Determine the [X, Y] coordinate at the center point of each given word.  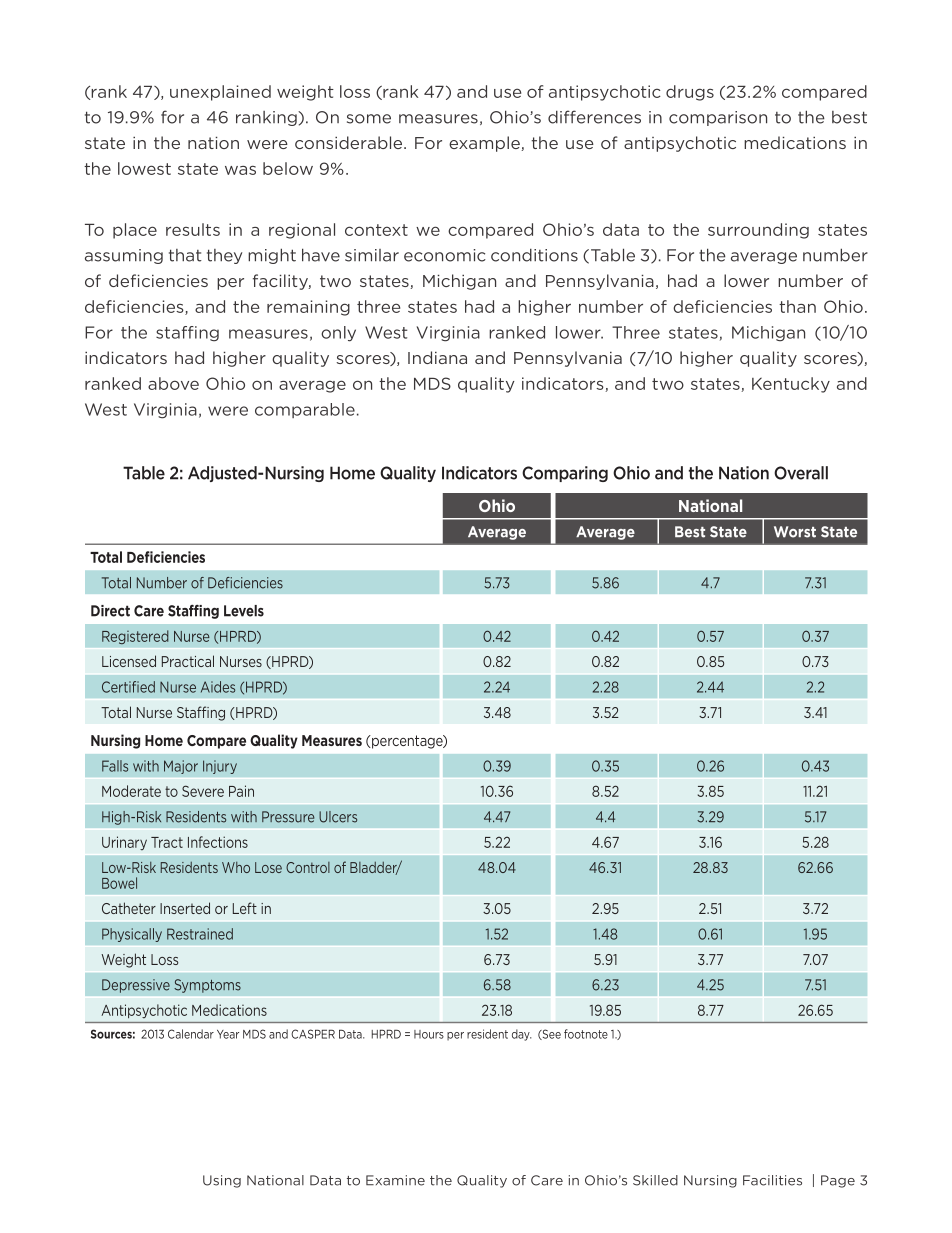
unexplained [220, 93]
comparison [718, 118]
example [485, 144]
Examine [395, 1180]
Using [222, 1181]
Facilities [772, 1180]
